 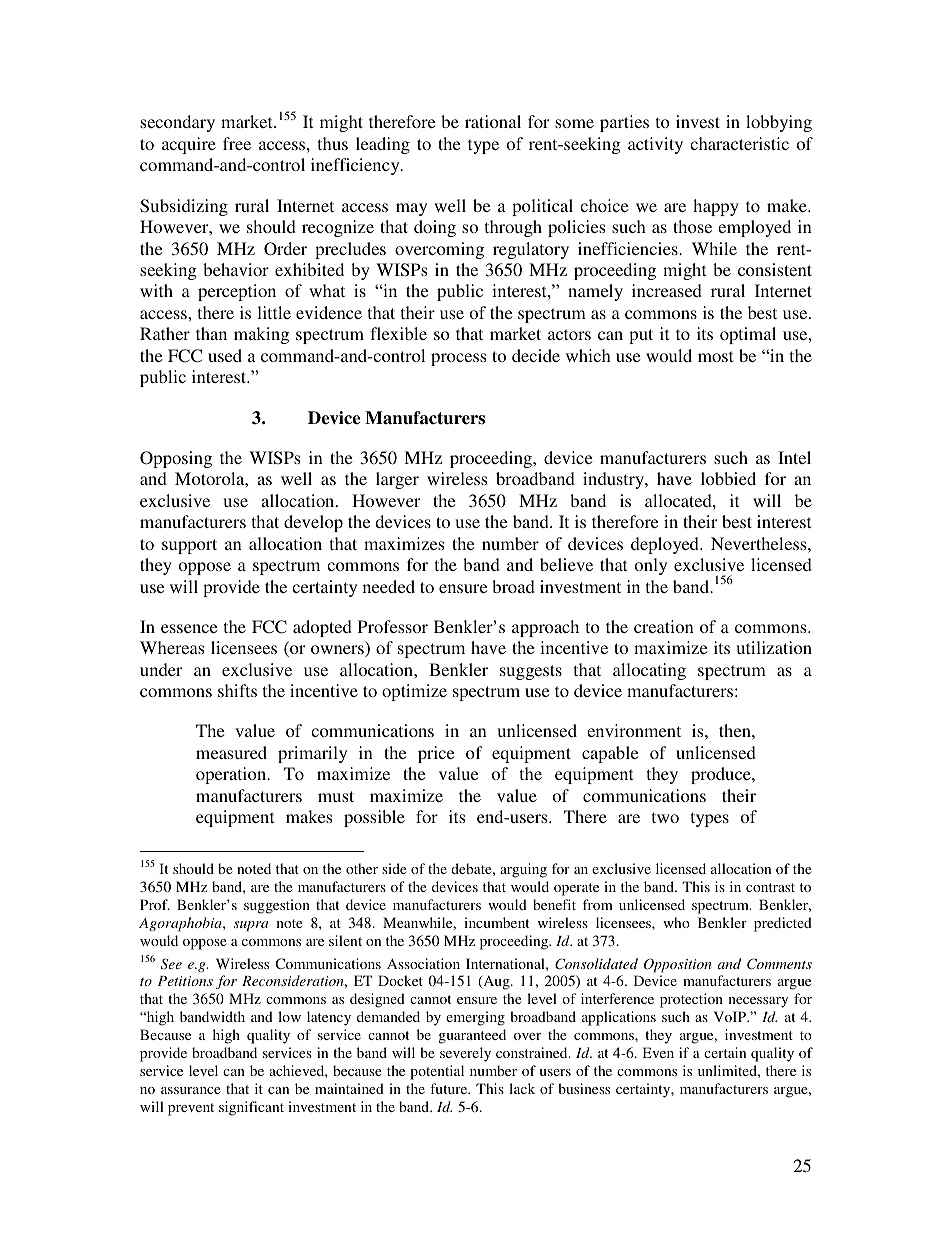 What do you see at coordinates (739, 143) in the image?
I see `characteristic` at bounding box center [739, 143].
